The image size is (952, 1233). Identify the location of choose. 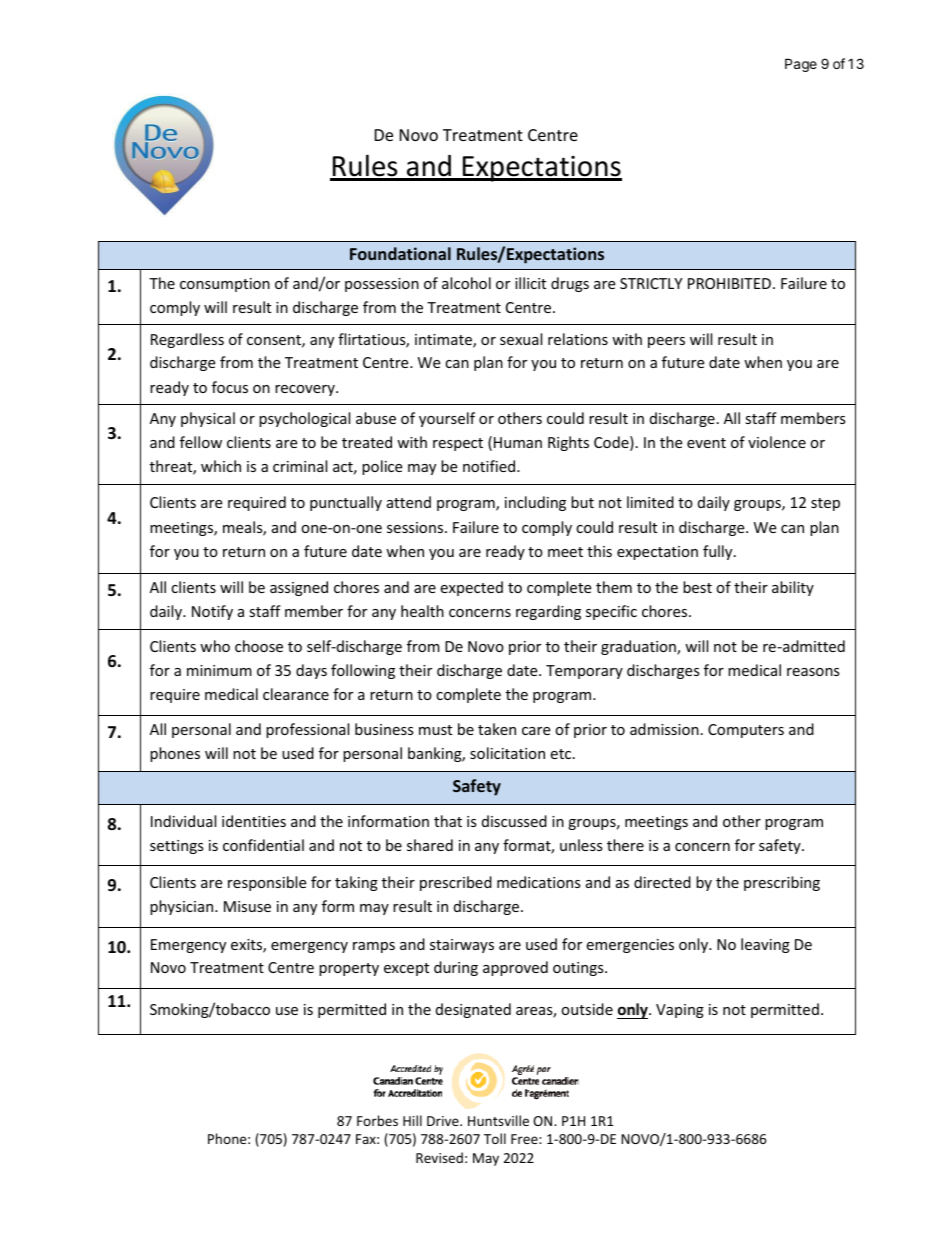
(259, 646).
